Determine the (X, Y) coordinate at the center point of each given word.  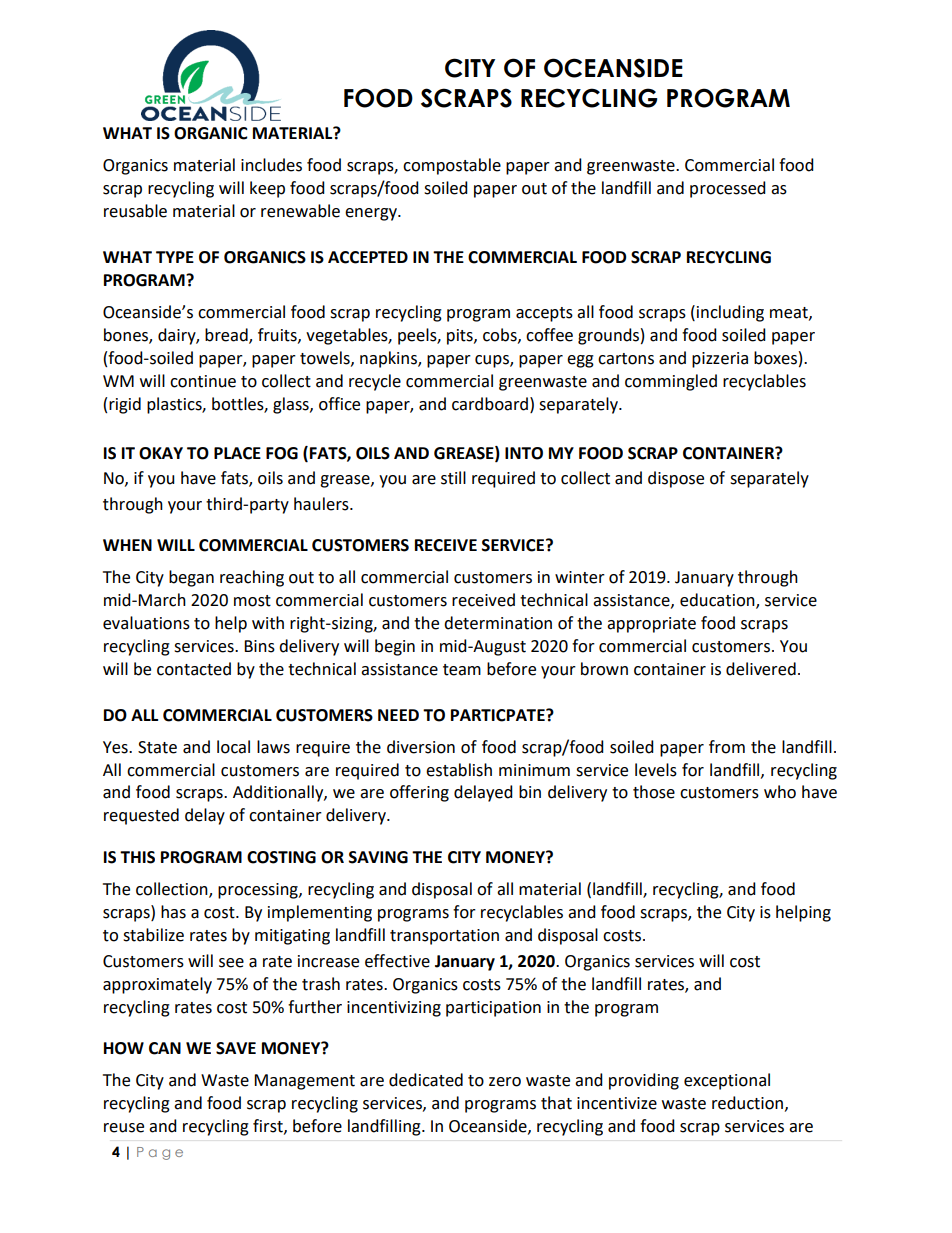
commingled (671, 382)
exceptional (727, 1081)
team (462, 670)
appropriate (651, 625)
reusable (135, 211)
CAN (165, 1048)
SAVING (378, 857)
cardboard (490, 404)
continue (203, 381)
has (173, 912)
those (654, 792)
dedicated (426, 1080)
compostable (452, 166)
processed (728, 189)
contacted (194, 669)
